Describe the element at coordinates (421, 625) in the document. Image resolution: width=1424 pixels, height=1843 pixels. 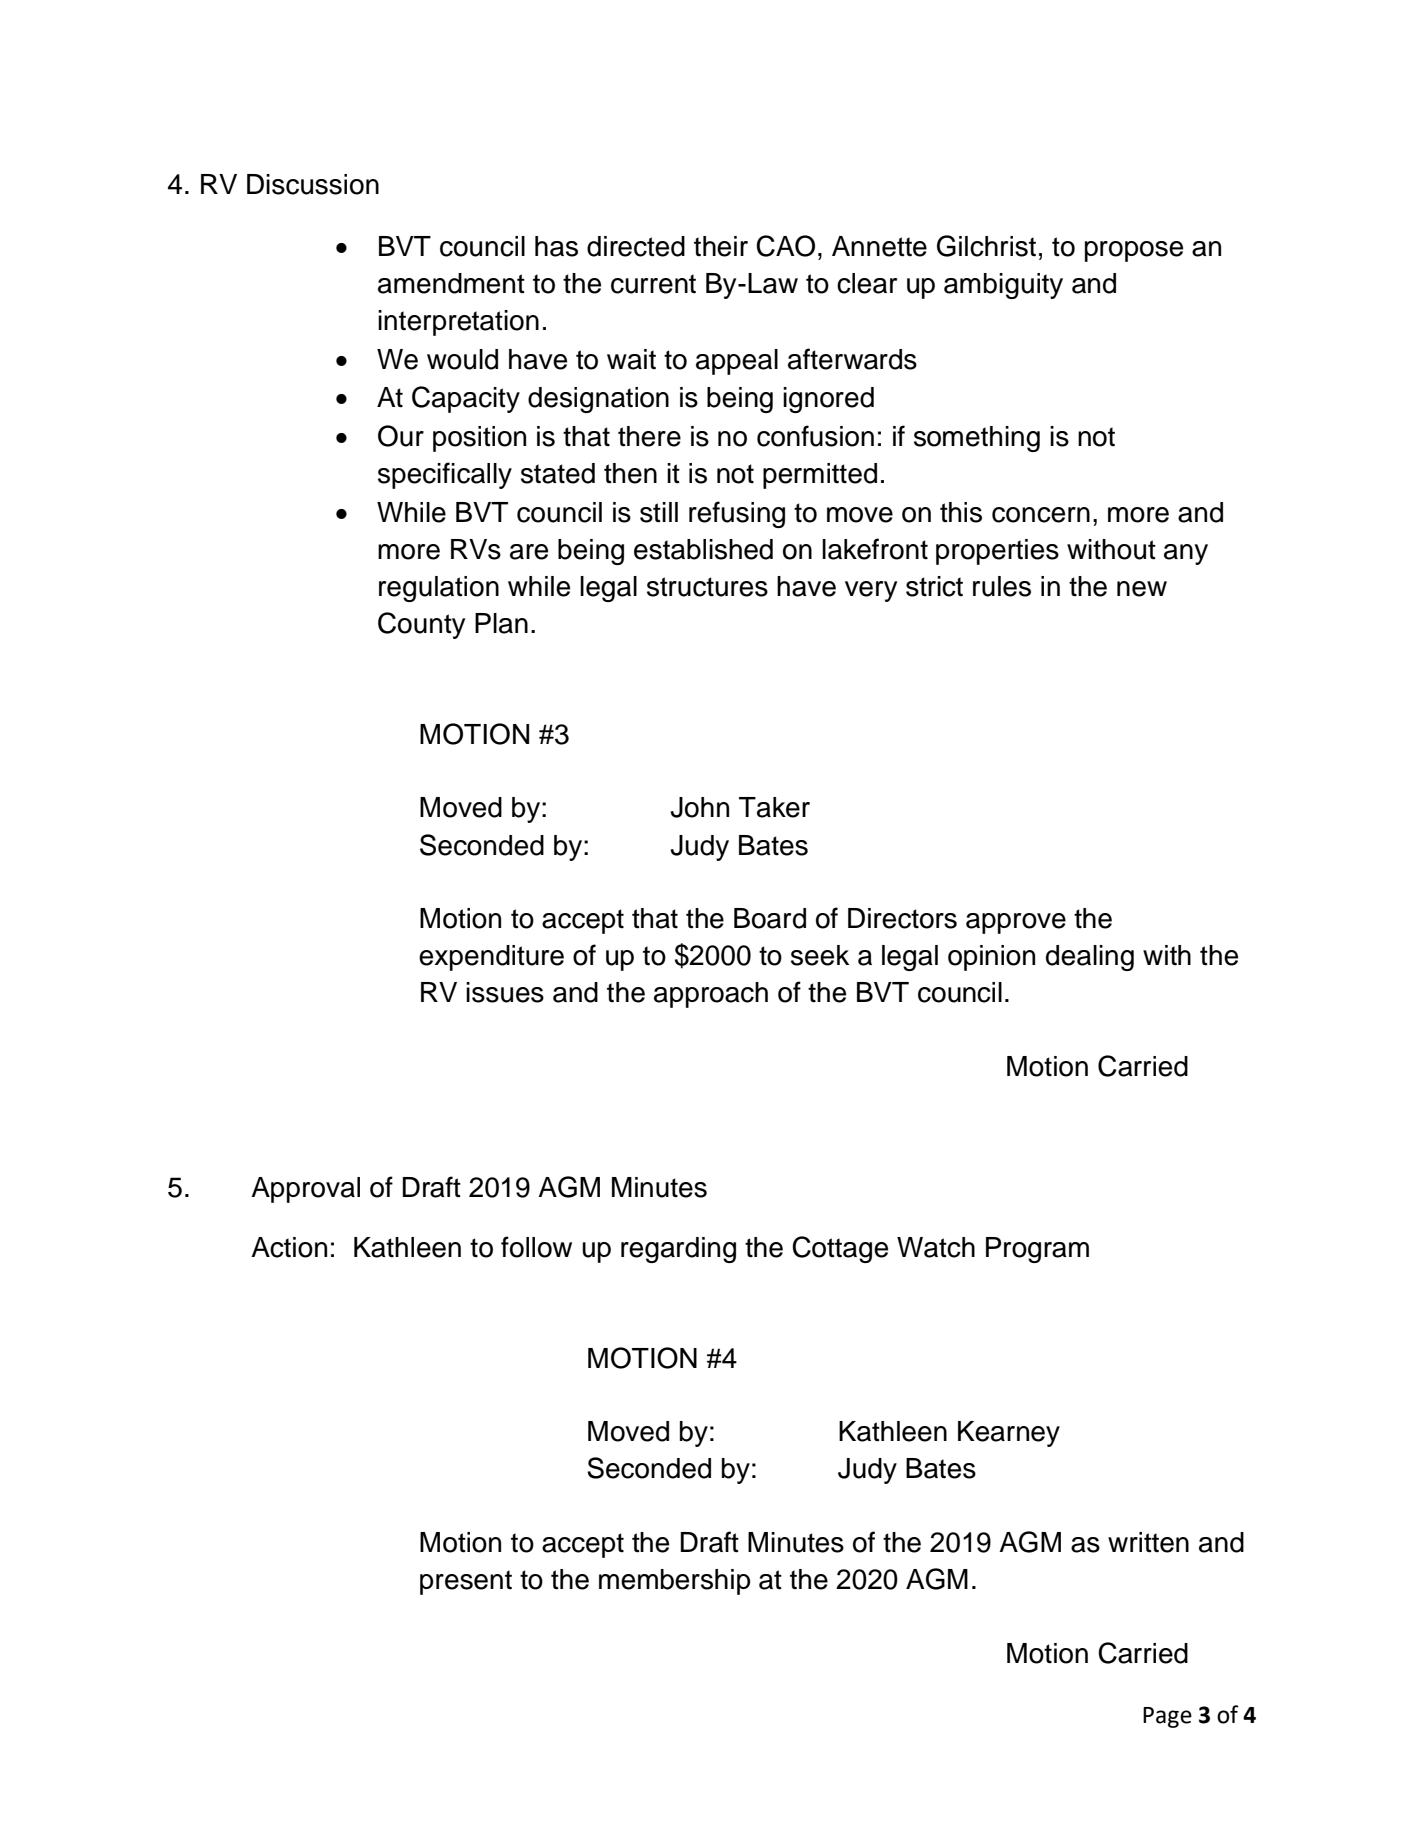
I see `County` at that location.
